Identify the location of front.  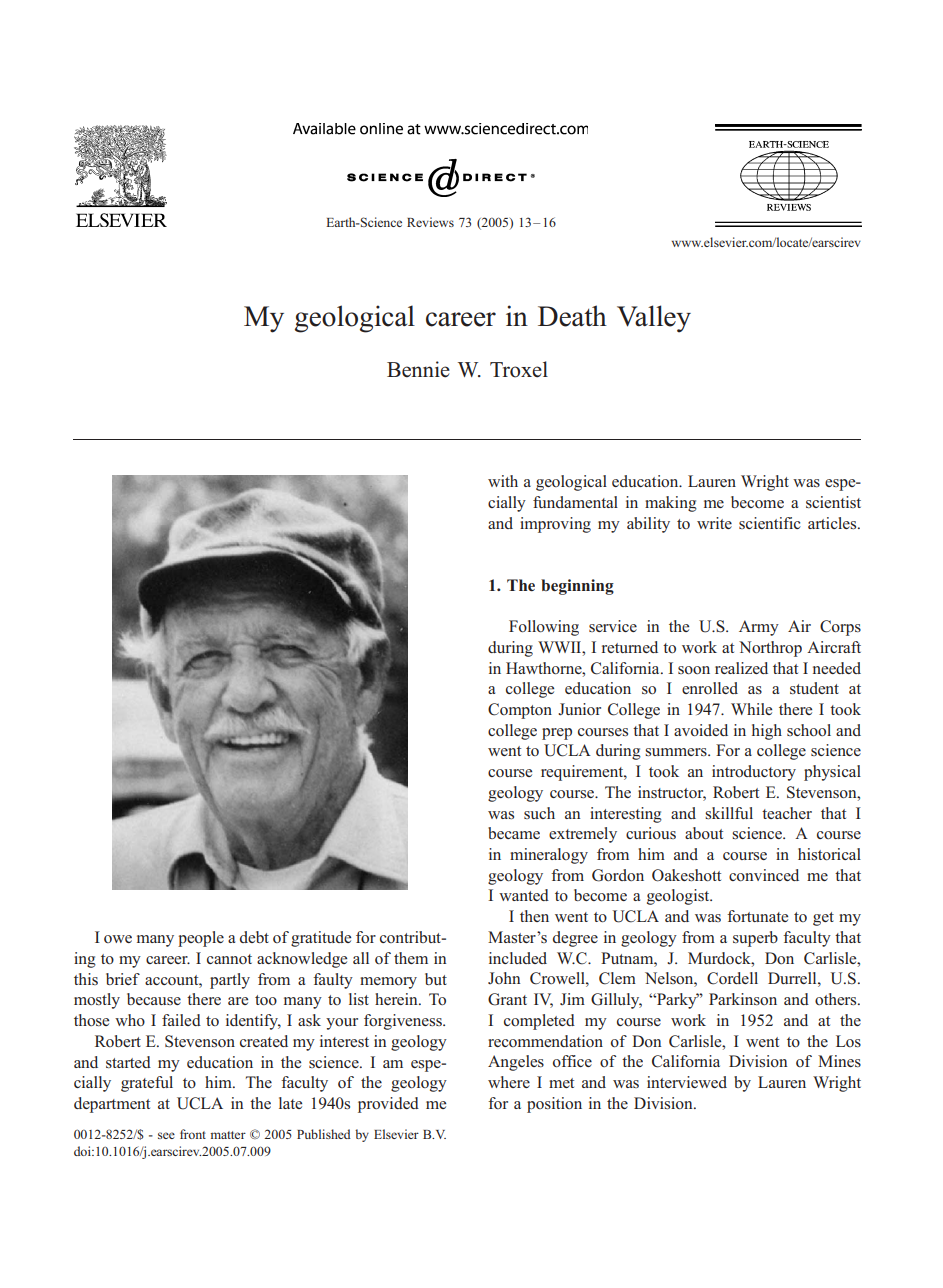
(193, 1134).
